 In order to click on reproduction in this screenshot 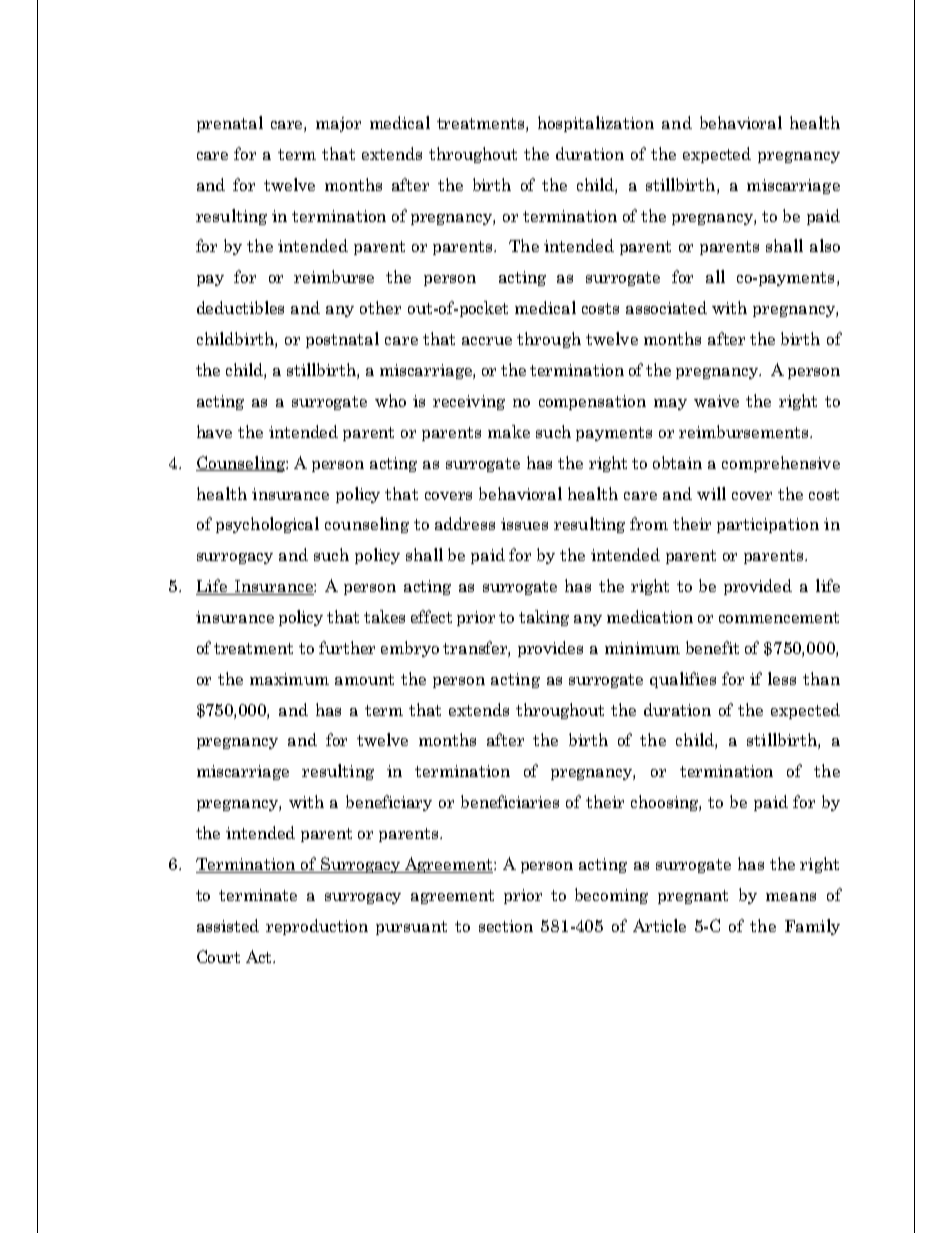, I will do `click(317, 927)`.
